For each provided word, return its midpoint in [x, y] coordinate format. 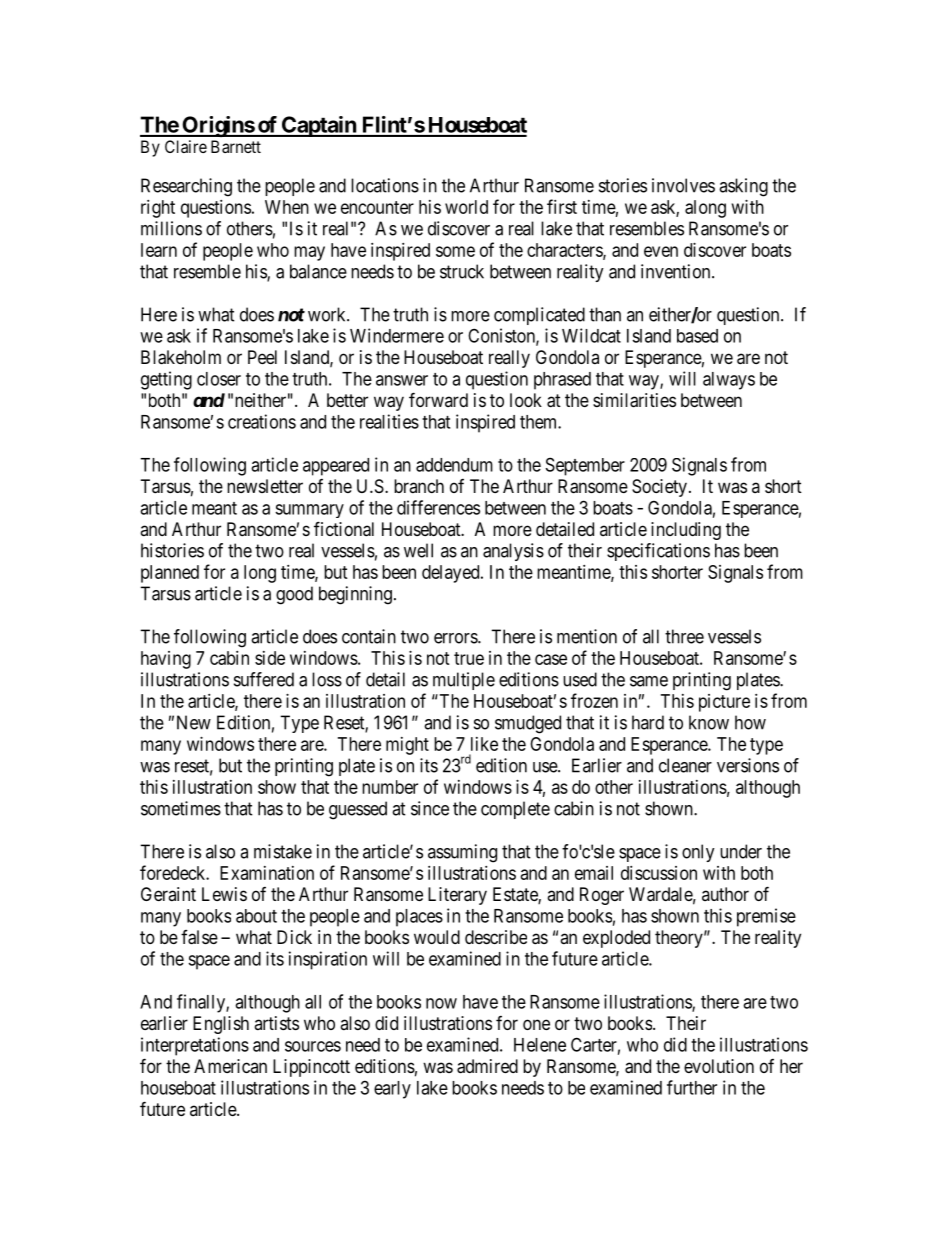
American [230, 1066]
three [684, 636]
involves [683, 185]
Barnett [236, 146]
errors [456, 638]
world [466, 207]
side [270, 658]
